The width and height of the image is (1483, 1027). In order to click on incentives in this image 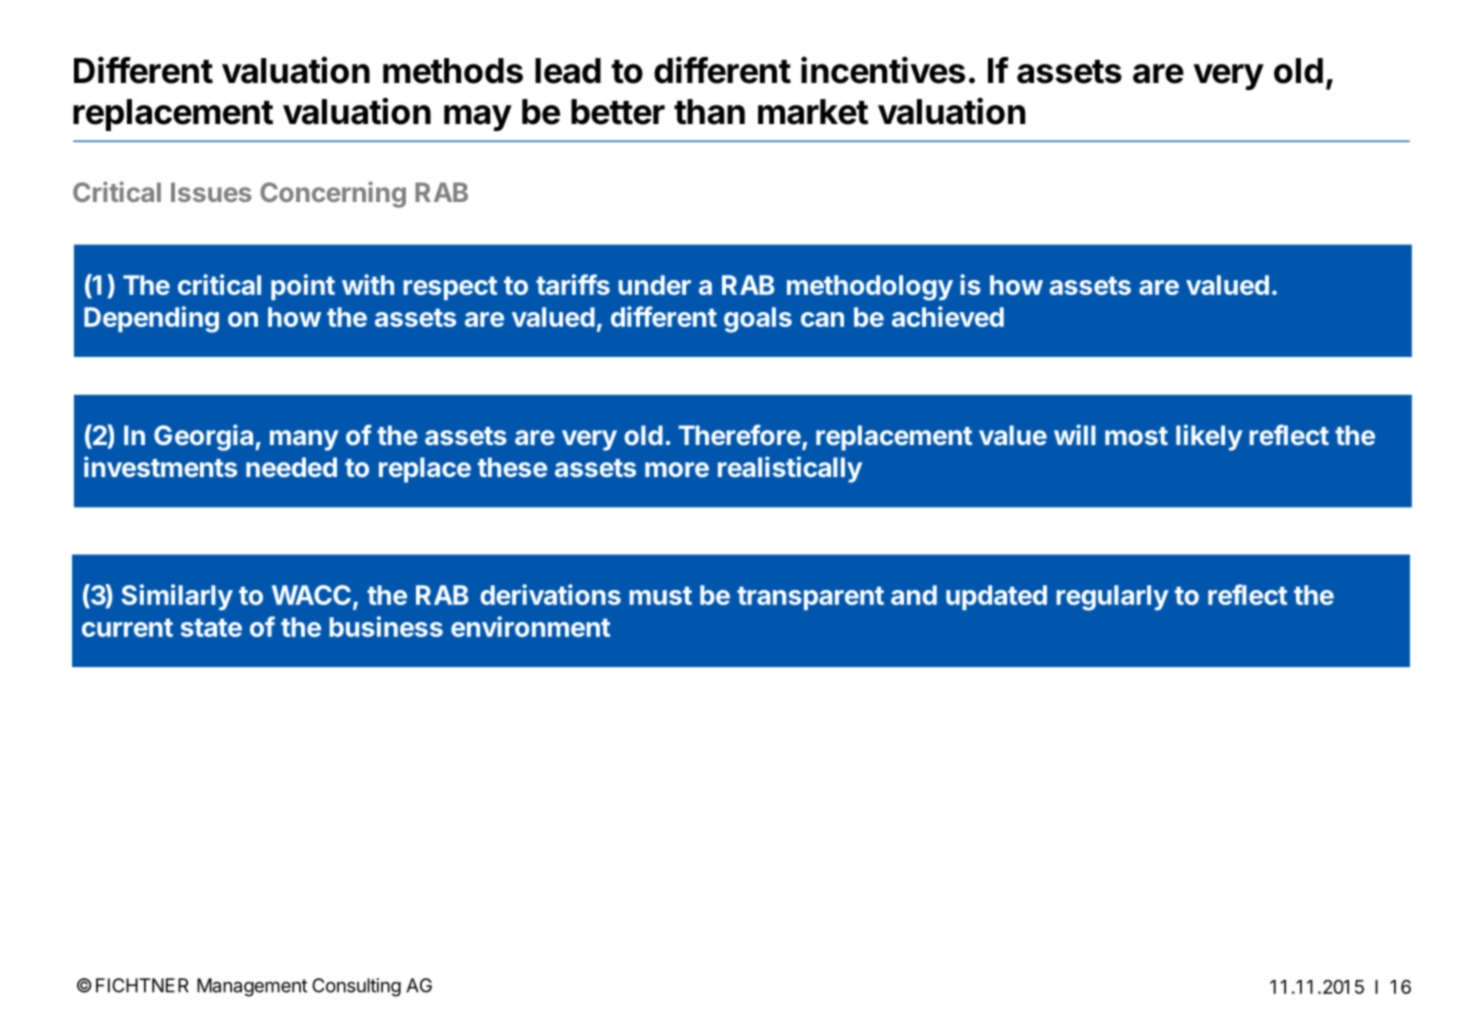, I will do `click(883, 70)`.
